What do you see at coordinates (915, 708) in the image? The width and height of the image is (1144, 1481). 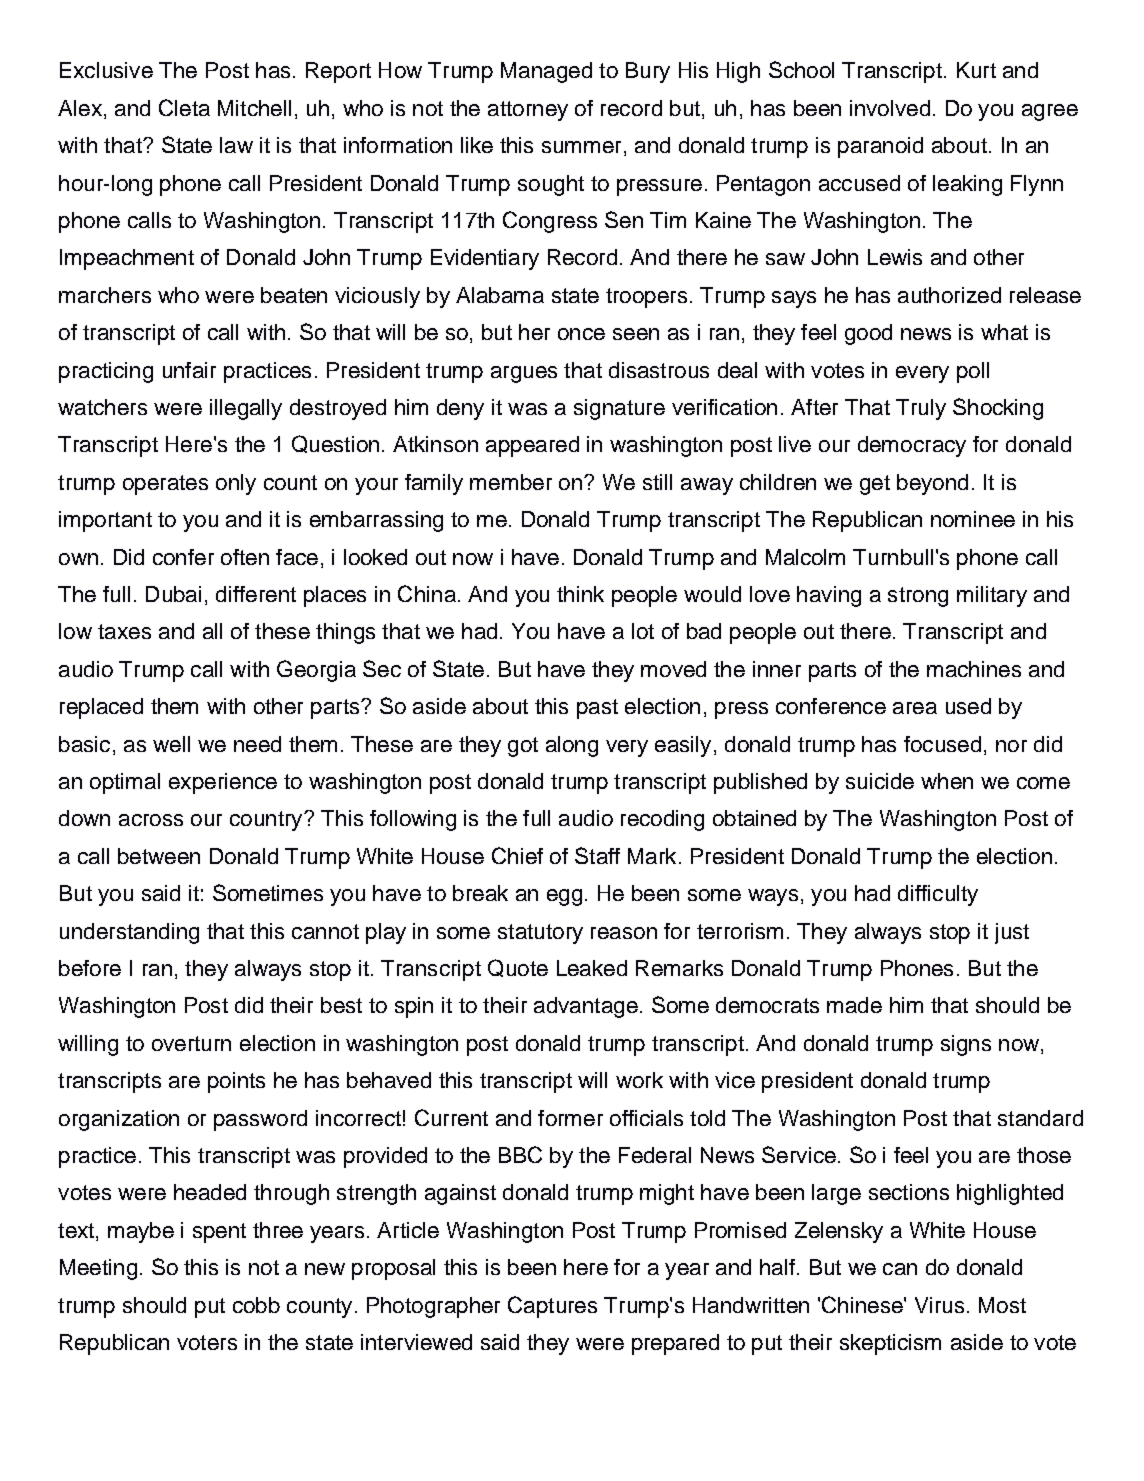 I see `area` at bounding box center [915, 708].
